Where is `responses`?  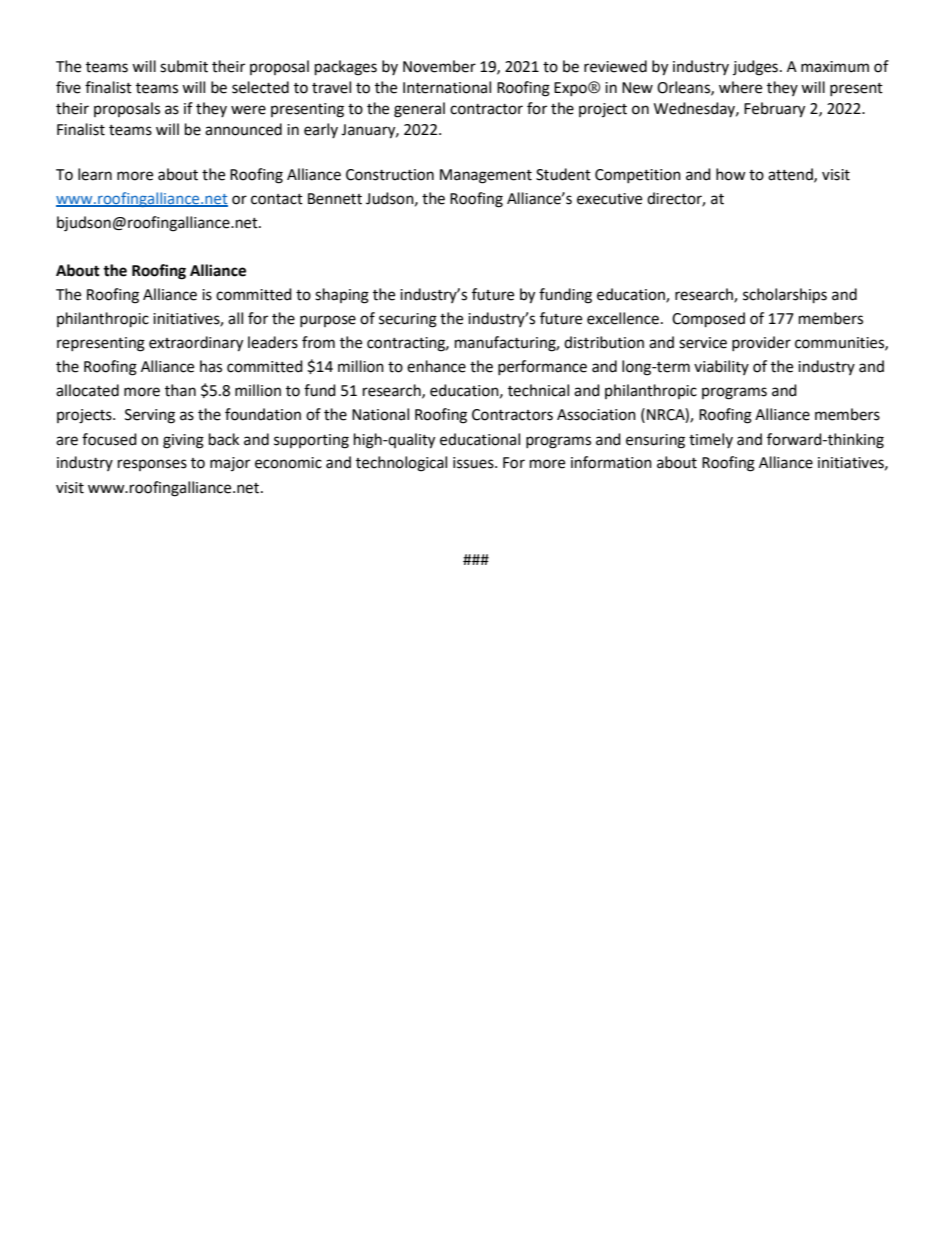
responses is located at coordinates (152, 465).
